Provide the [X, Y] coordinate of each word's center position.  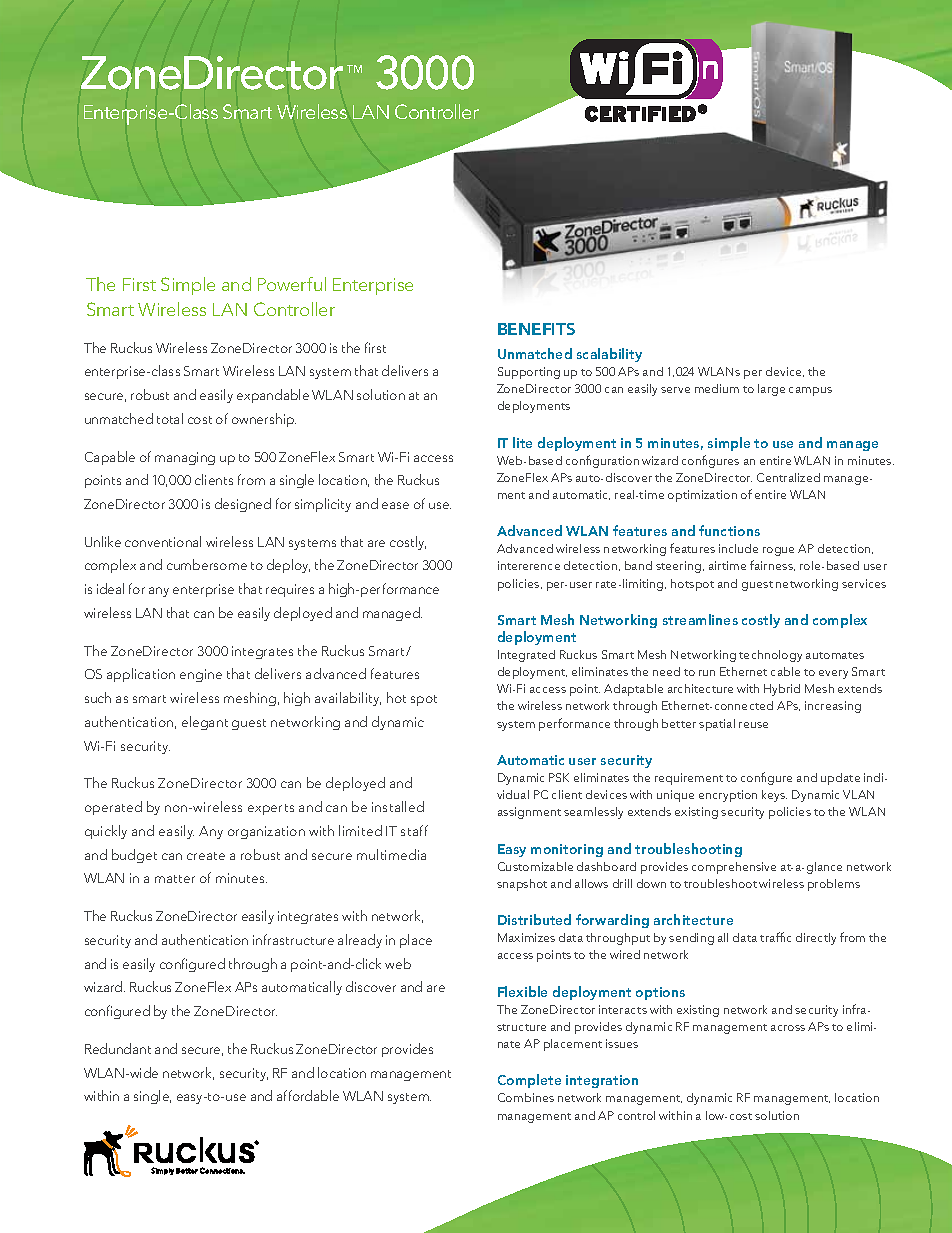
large [771, 390]
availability [348, 699]
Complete [529, 1081]
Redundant [118, 1048]
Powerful [292, 284]
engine [201, 675]
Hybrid [782, 690]
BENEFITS [536, 329]
